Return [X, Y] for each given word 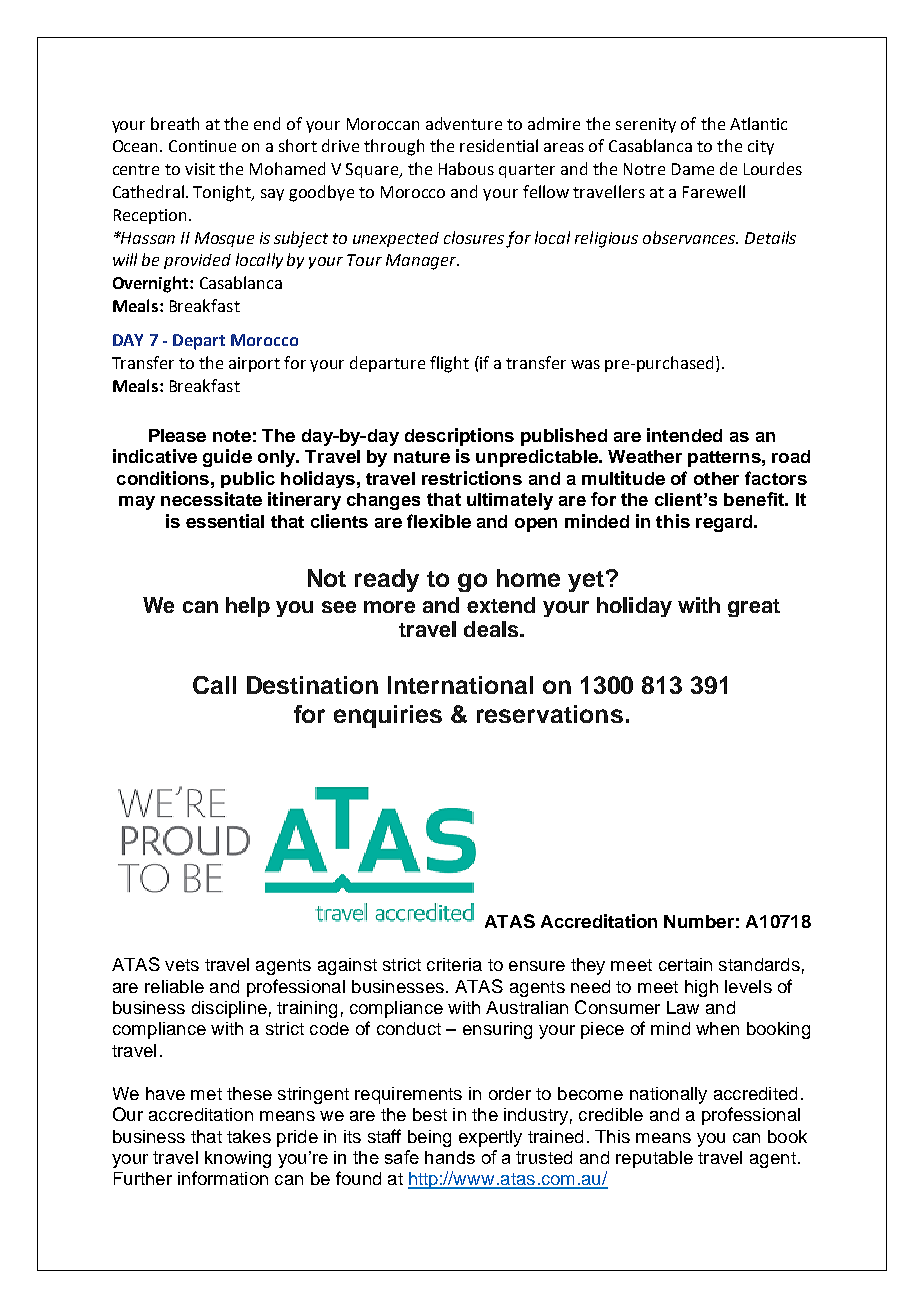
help [248, 607]
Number [699, 921]
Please [177, 435]
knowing [238, 1159]
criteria [454, 964]
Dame [693, 169]
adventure [464, 123]
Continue [202, 146]
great [754, 608]
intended [684, 435]
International [460, 685]
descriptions [459, 437]
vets [182, 965]
